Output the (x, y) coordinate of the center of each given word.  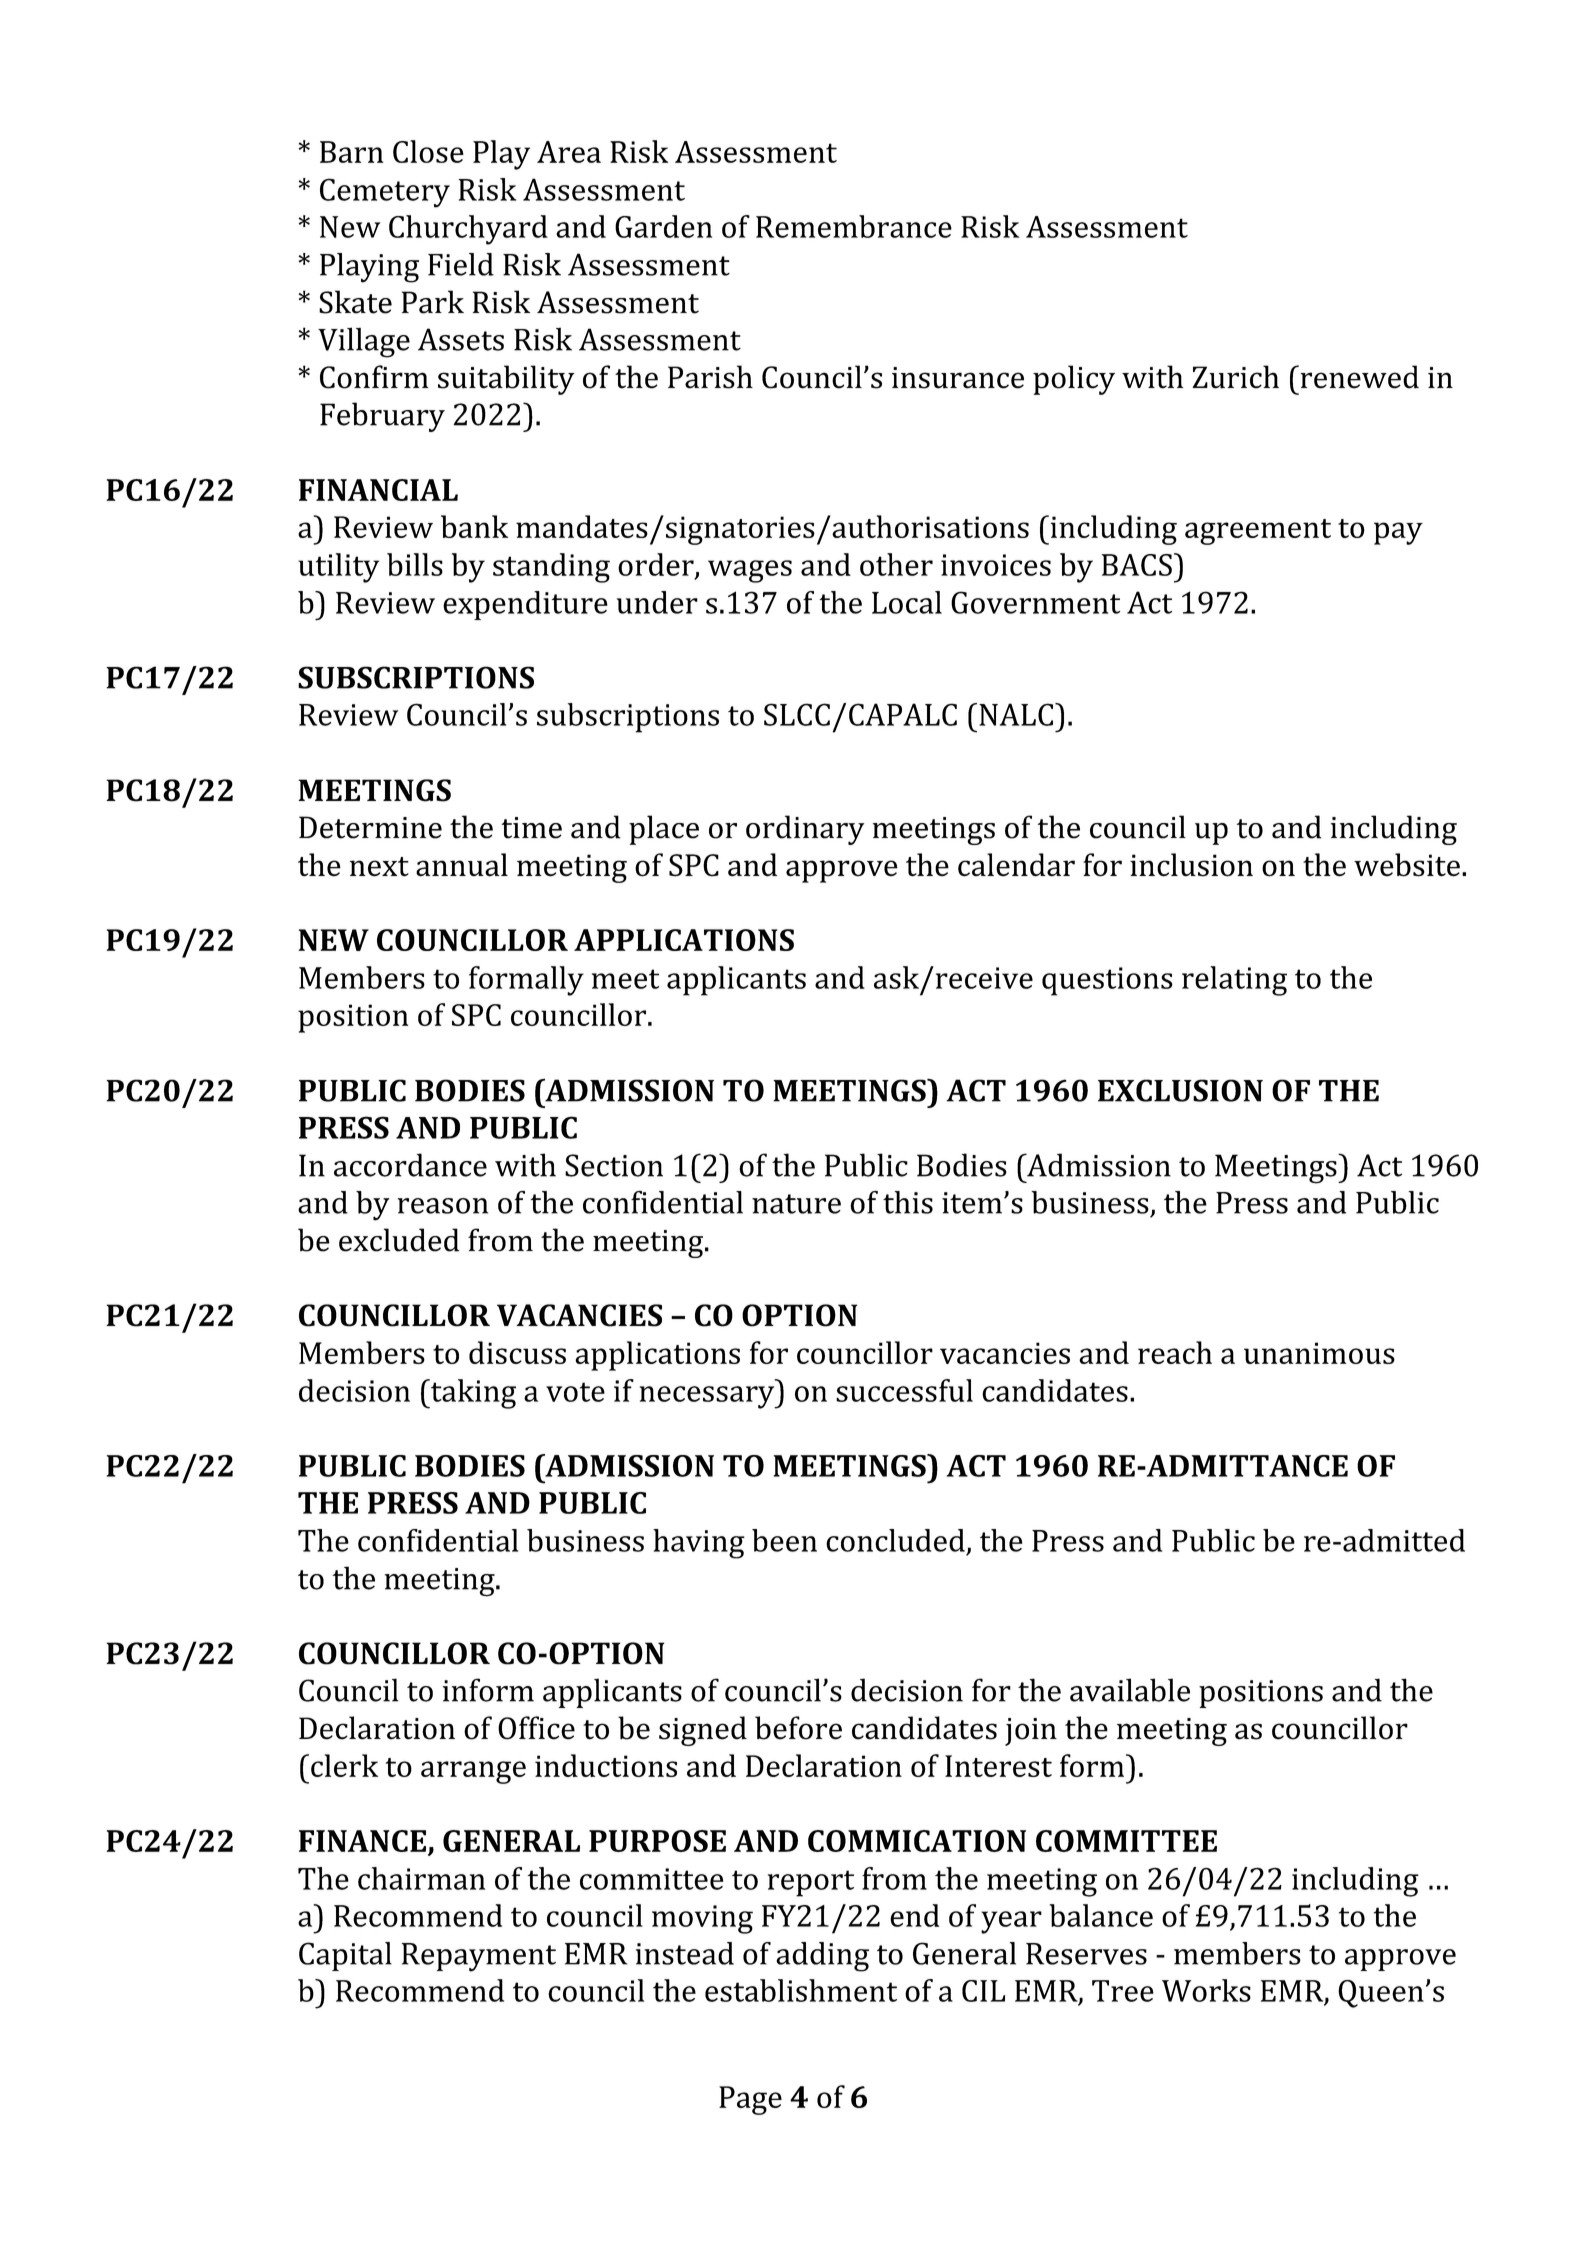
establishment (801, 1990)
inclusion (1191, 865)
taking (472, 1394)
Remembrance (854, 226)
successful (904, 1390)
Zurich (1235, 377)
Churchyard (468, 230)
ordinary (805, 830)
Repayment (479, 1957)
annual (462, 865)
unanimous (1319, 1353)
